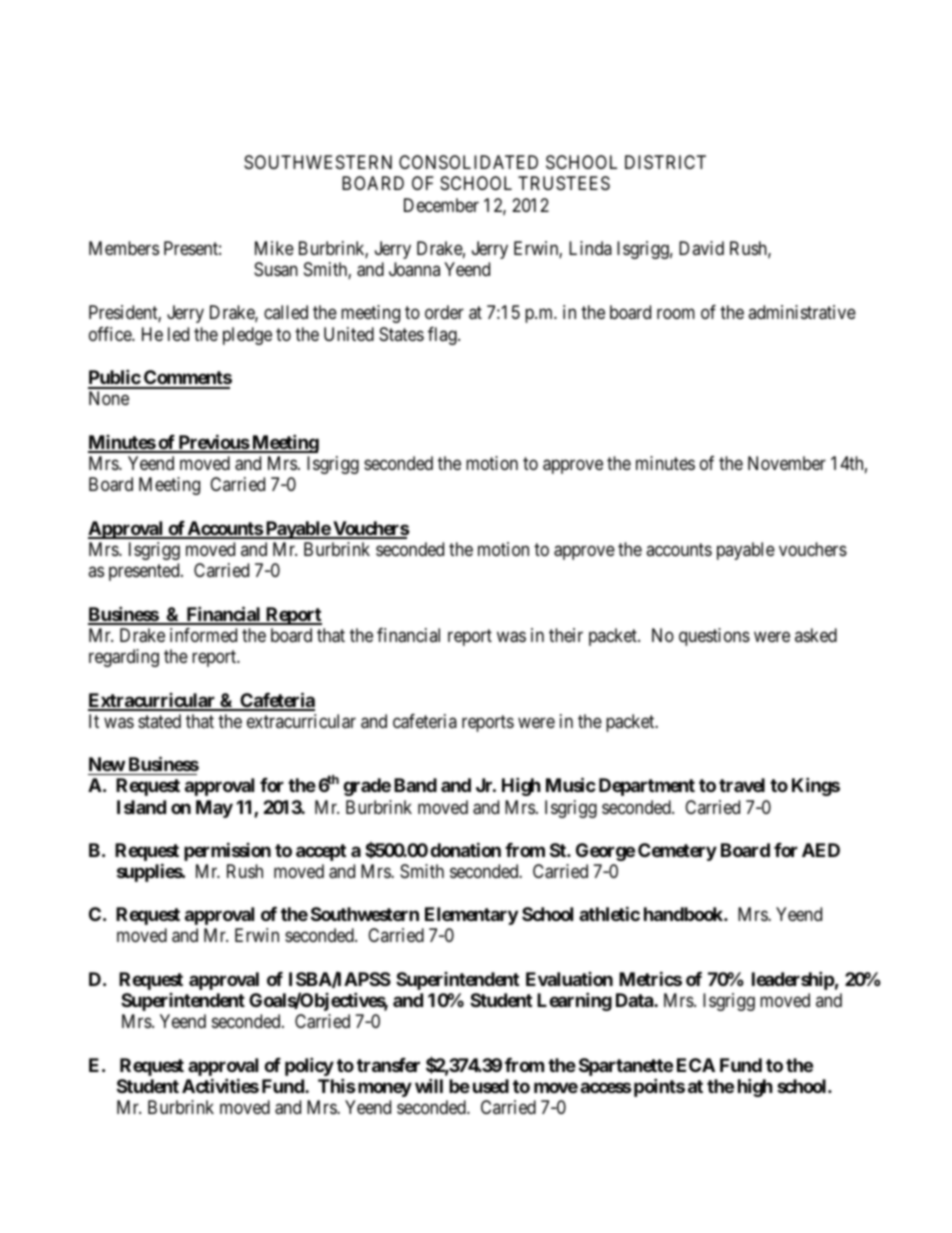  What do you see at coordinates (227, 851) in the page?
I see `permission` at bounding box center [227, 851].
